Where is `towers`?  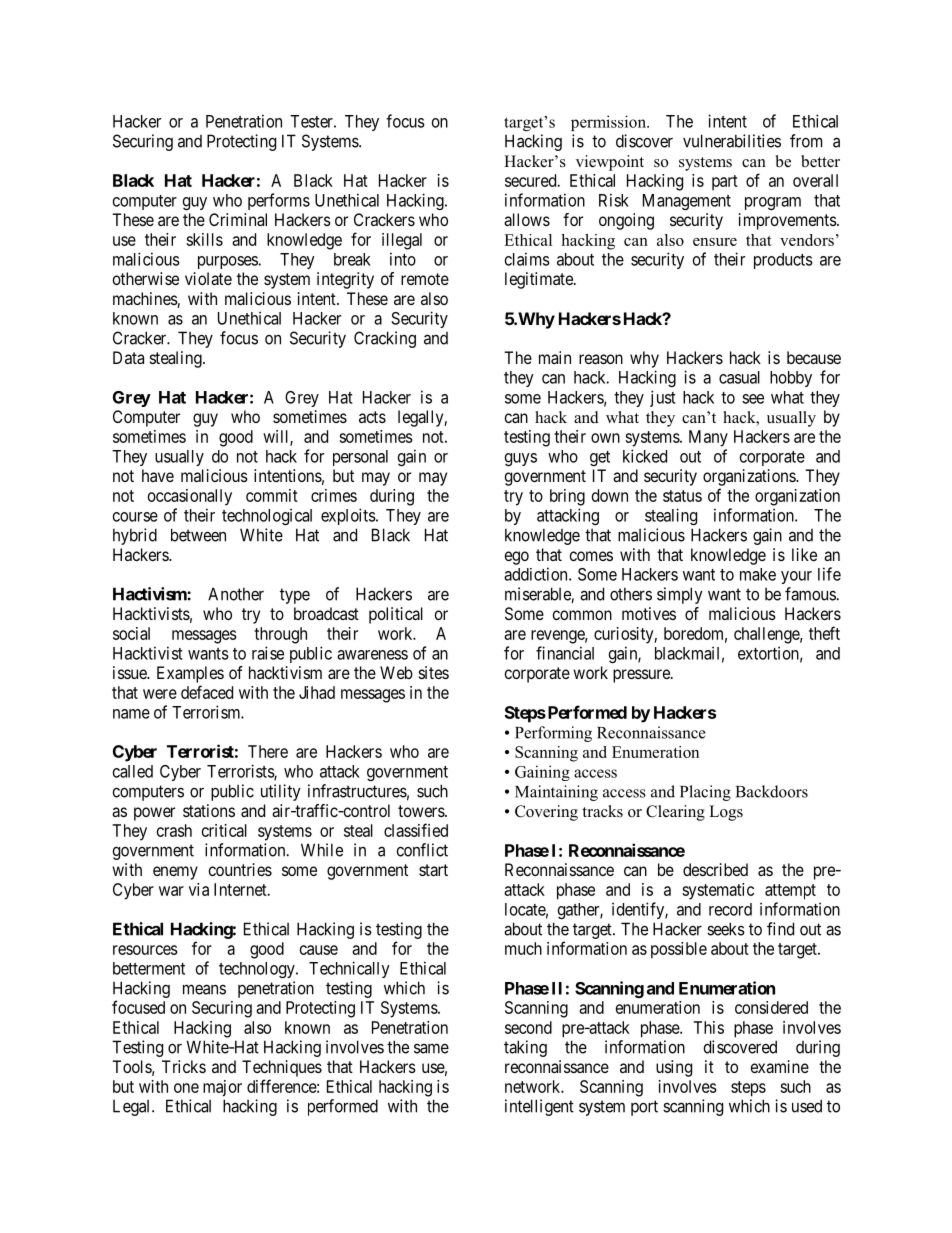
towers is located at coordinates (422, 811).
